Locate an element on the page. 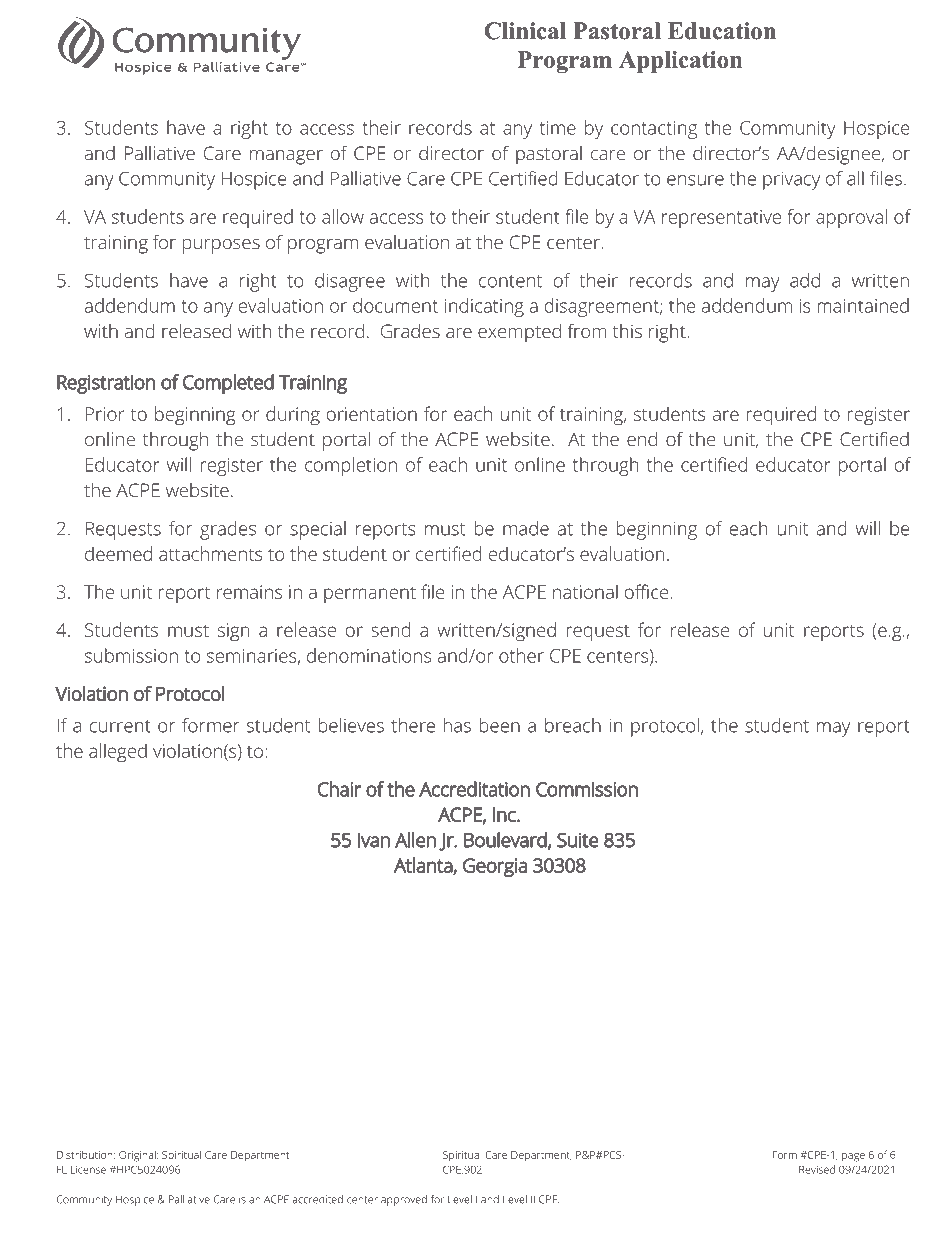  office is located at coordinates (646, 591).
